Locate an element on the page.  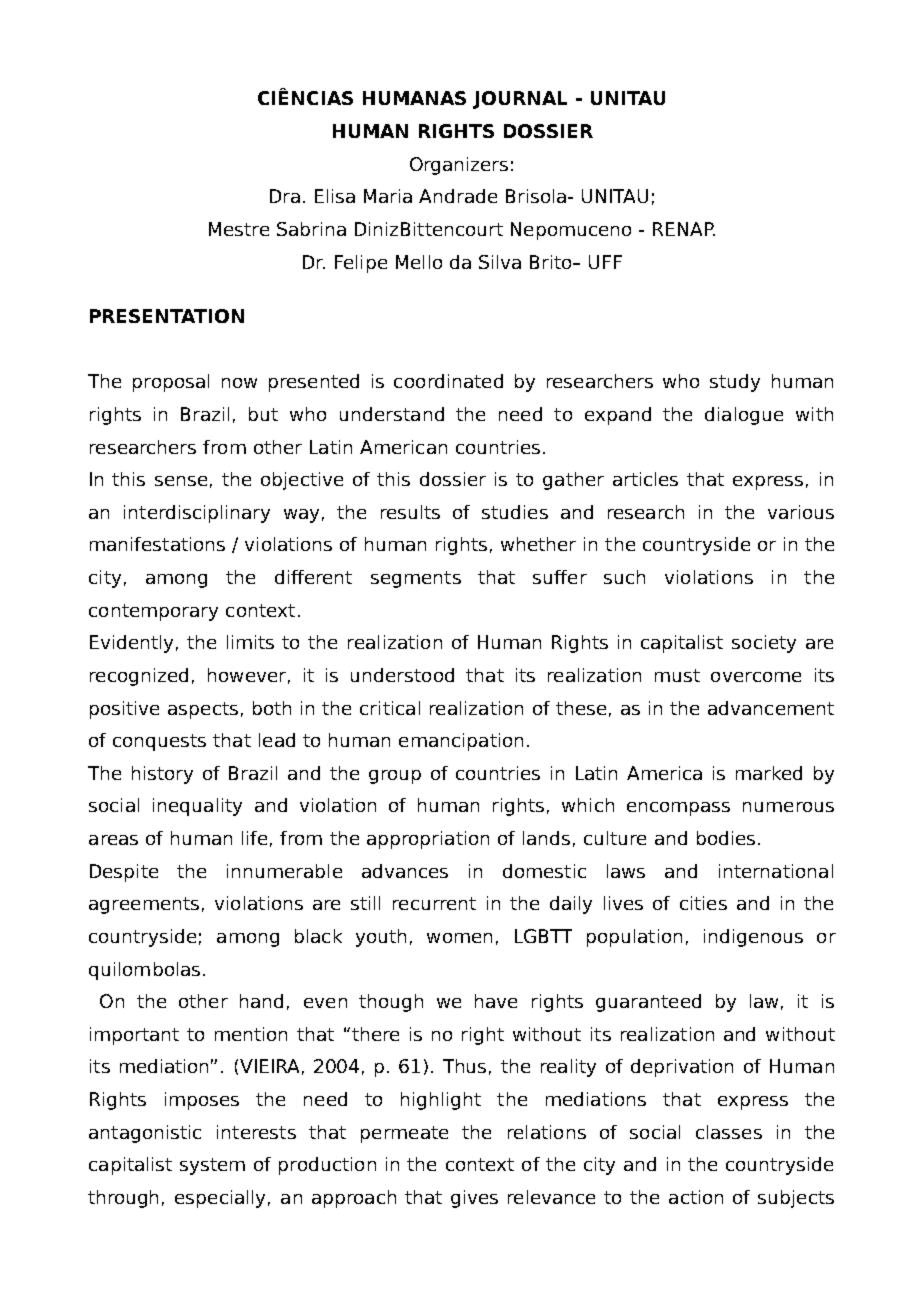
gives is located at coordinates (474, 1199).
